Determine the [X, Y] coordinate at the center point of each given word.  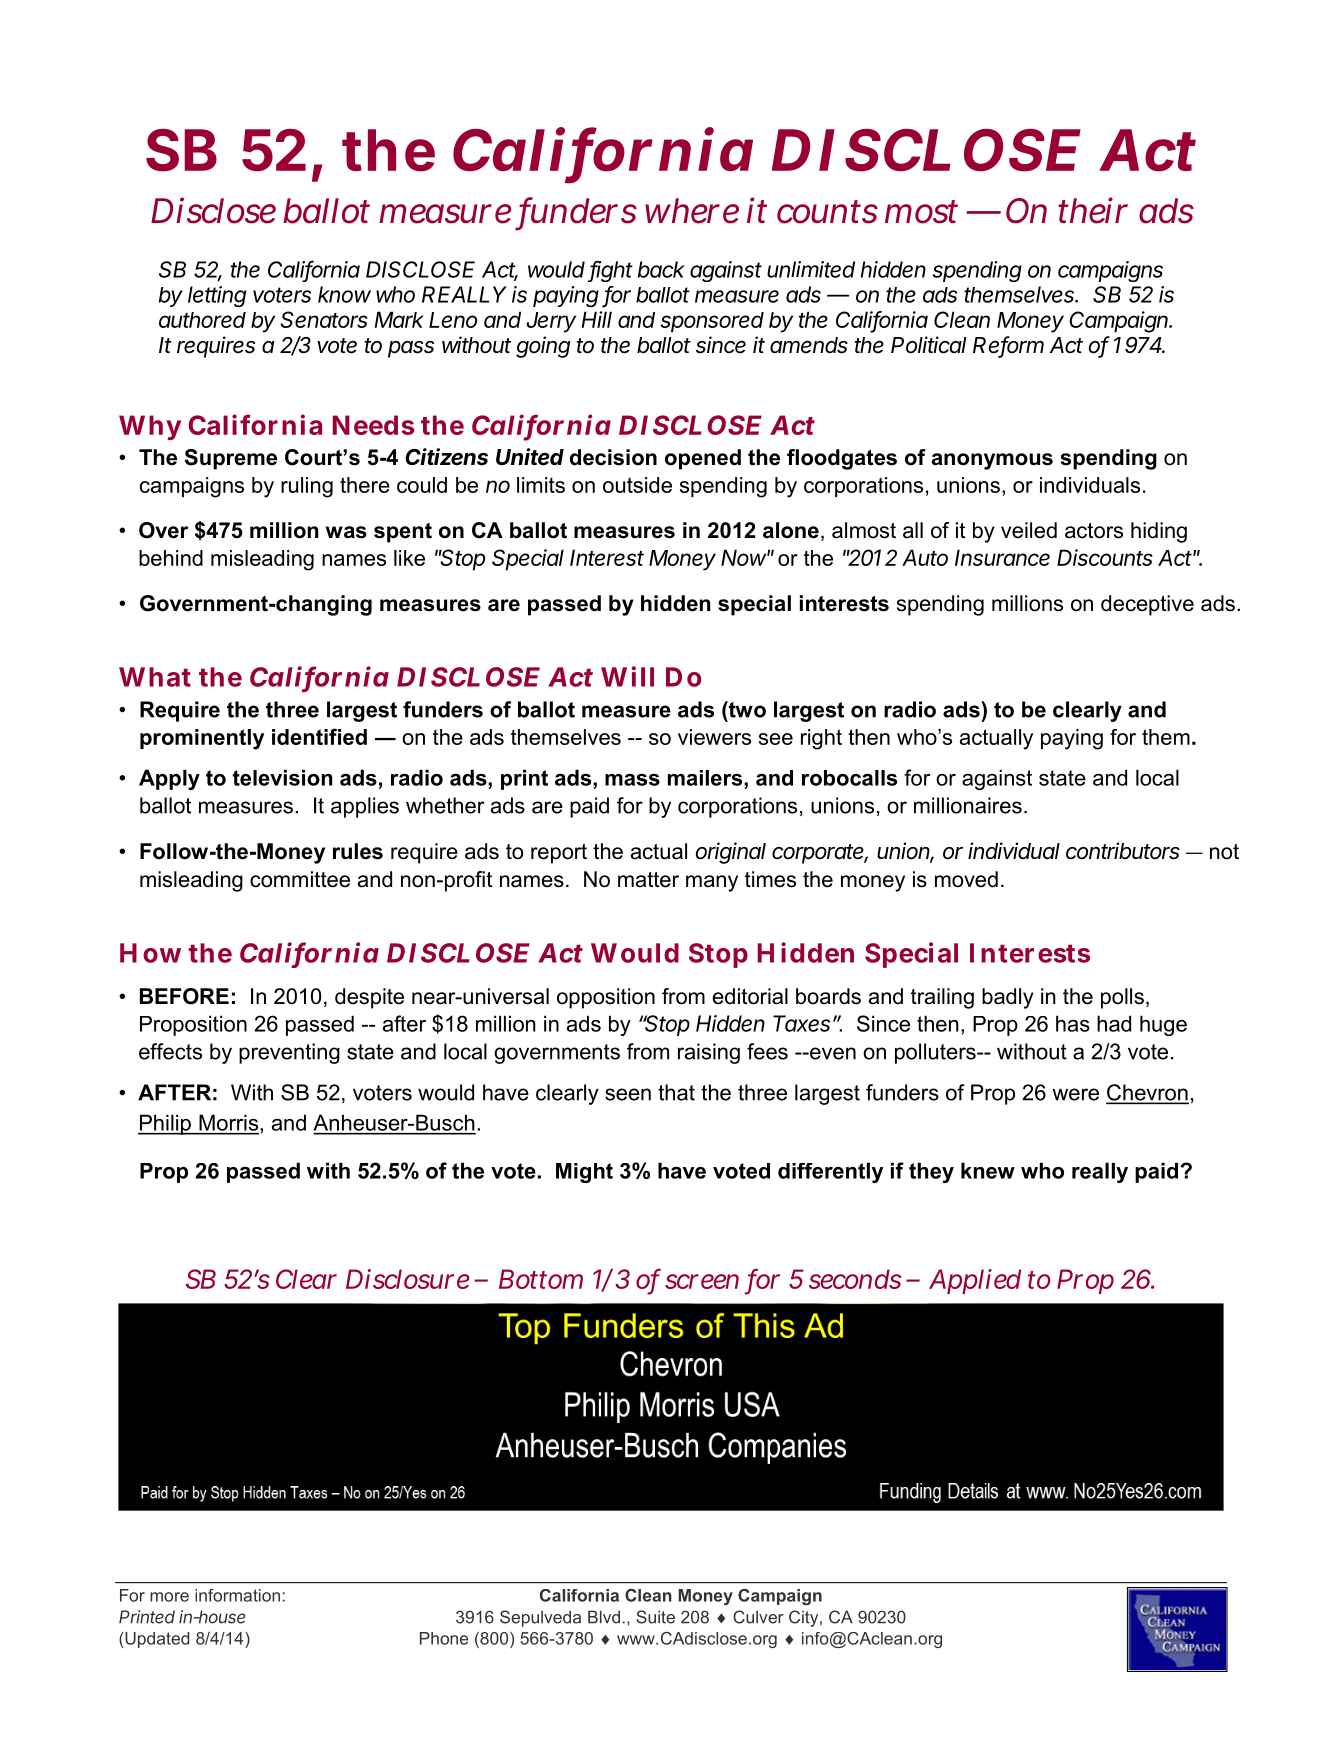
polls [1122, 998]
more [169, 1597]
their [1093, 210]
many [712, 883]
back [661, 269]
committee [300, 879]
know [344, 294]
